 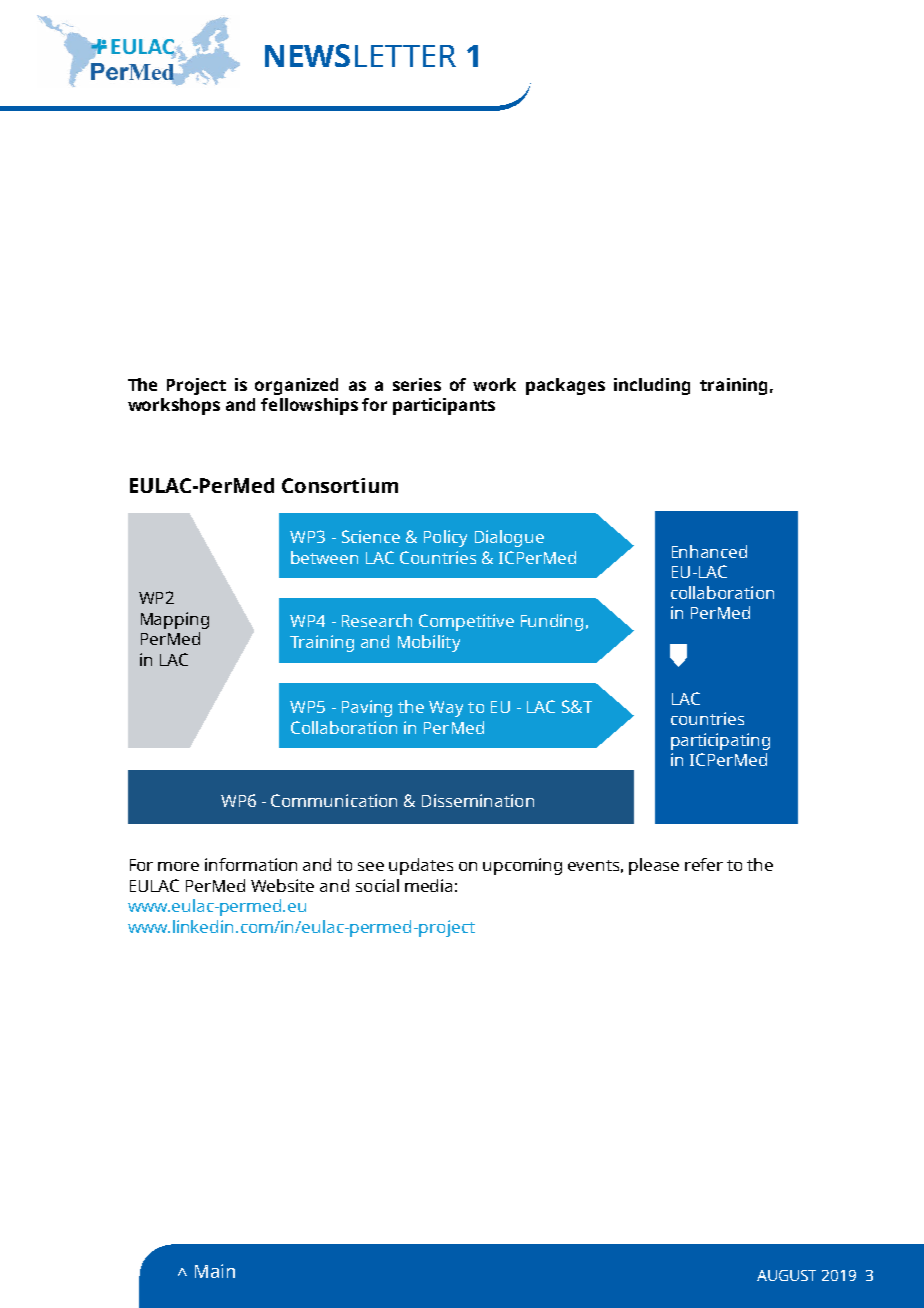 I want to click on between, so click(x=324, y=557).
